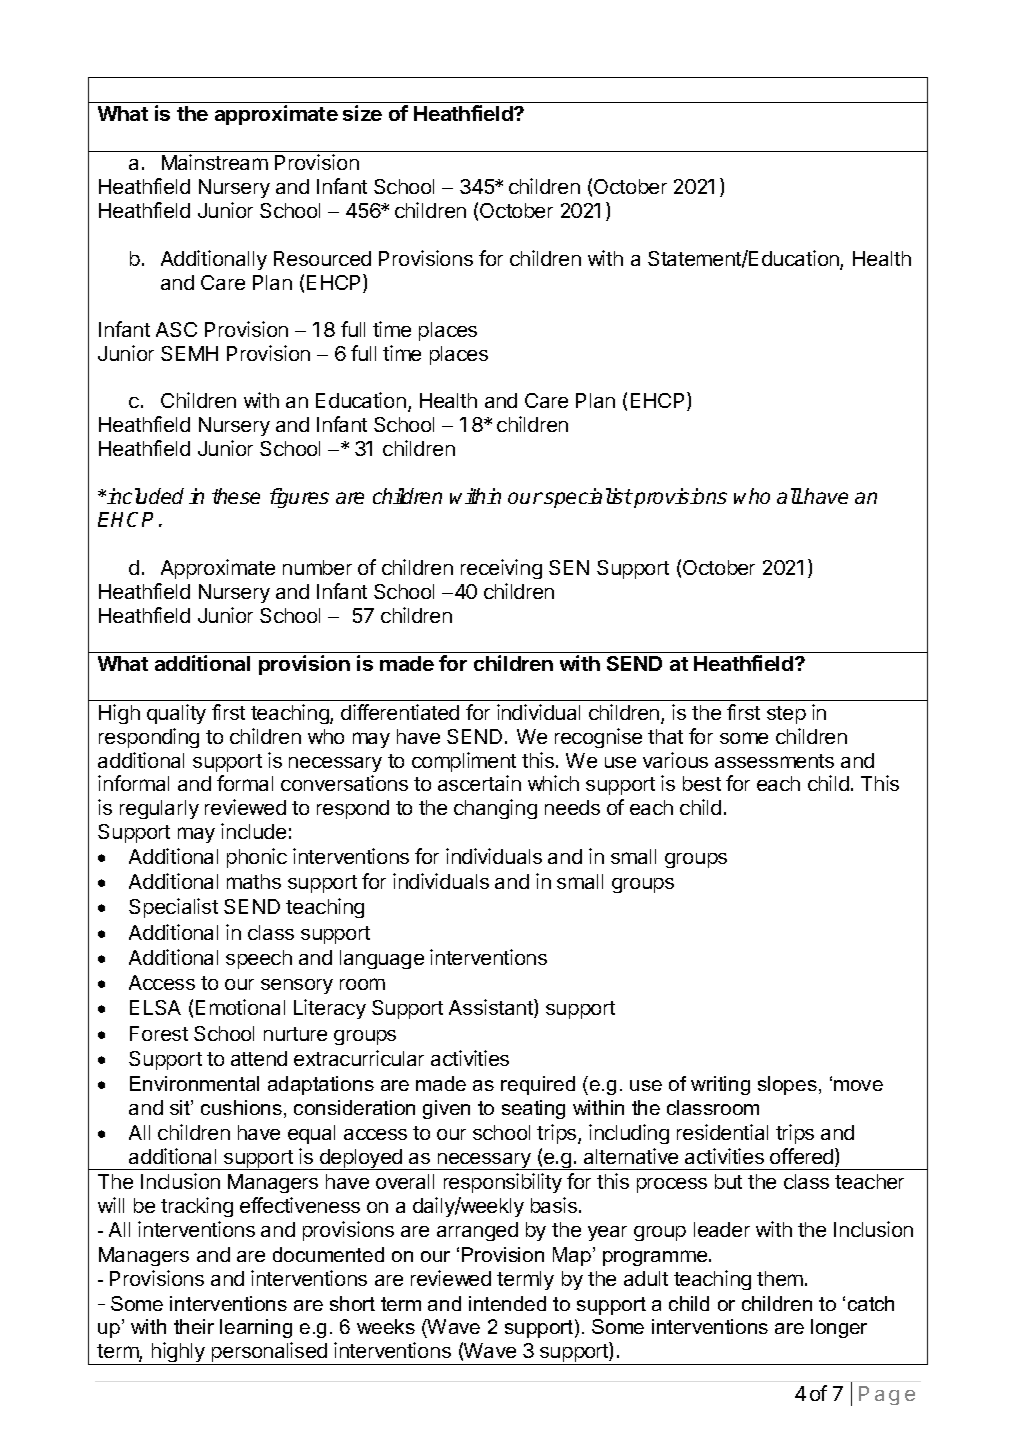 This image has width=1028, height=1453. I want to click on step, so click(786, 715).
